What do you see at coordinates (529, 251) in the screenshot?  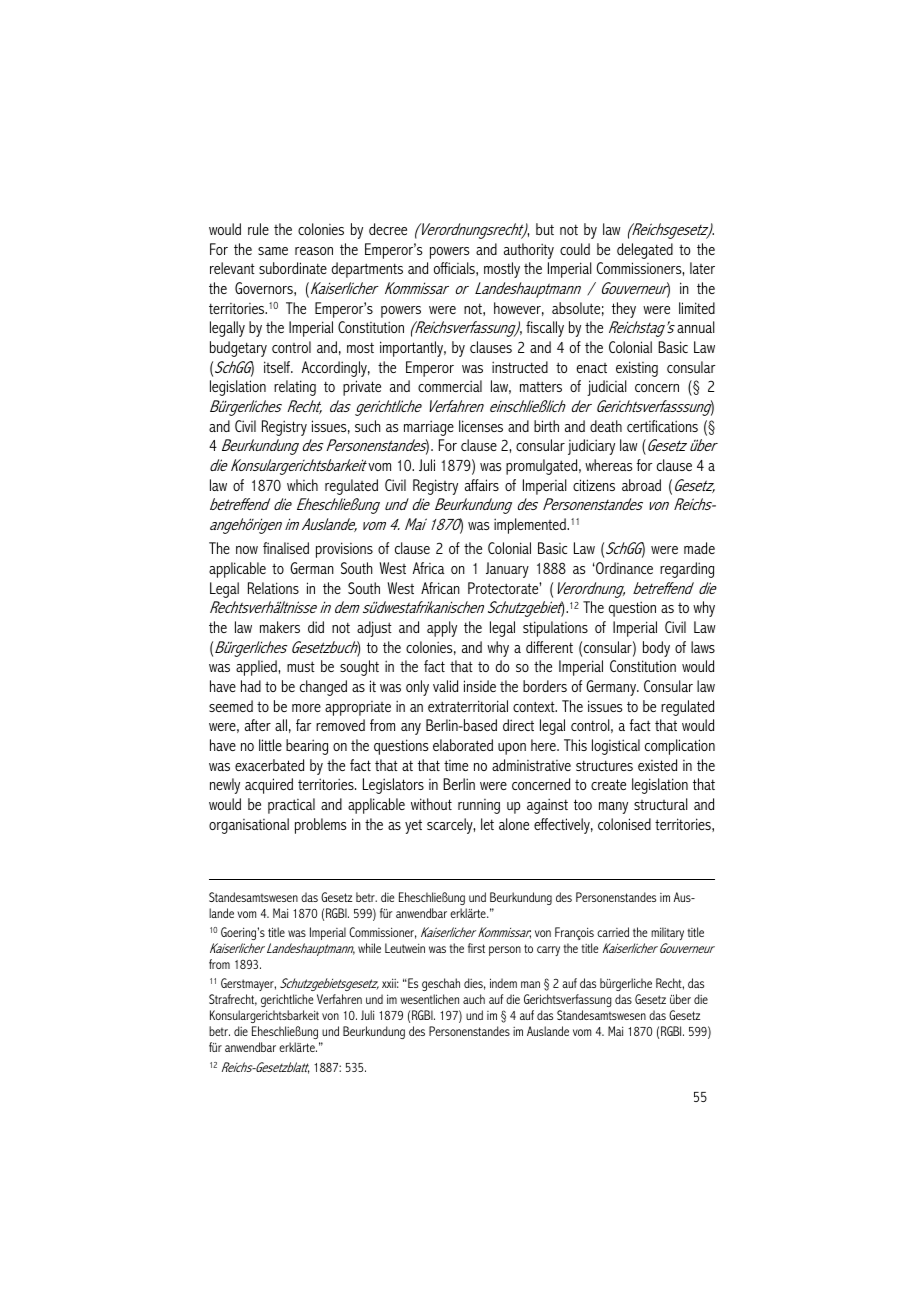 I see `authority` at bounding box center [529, 251].
